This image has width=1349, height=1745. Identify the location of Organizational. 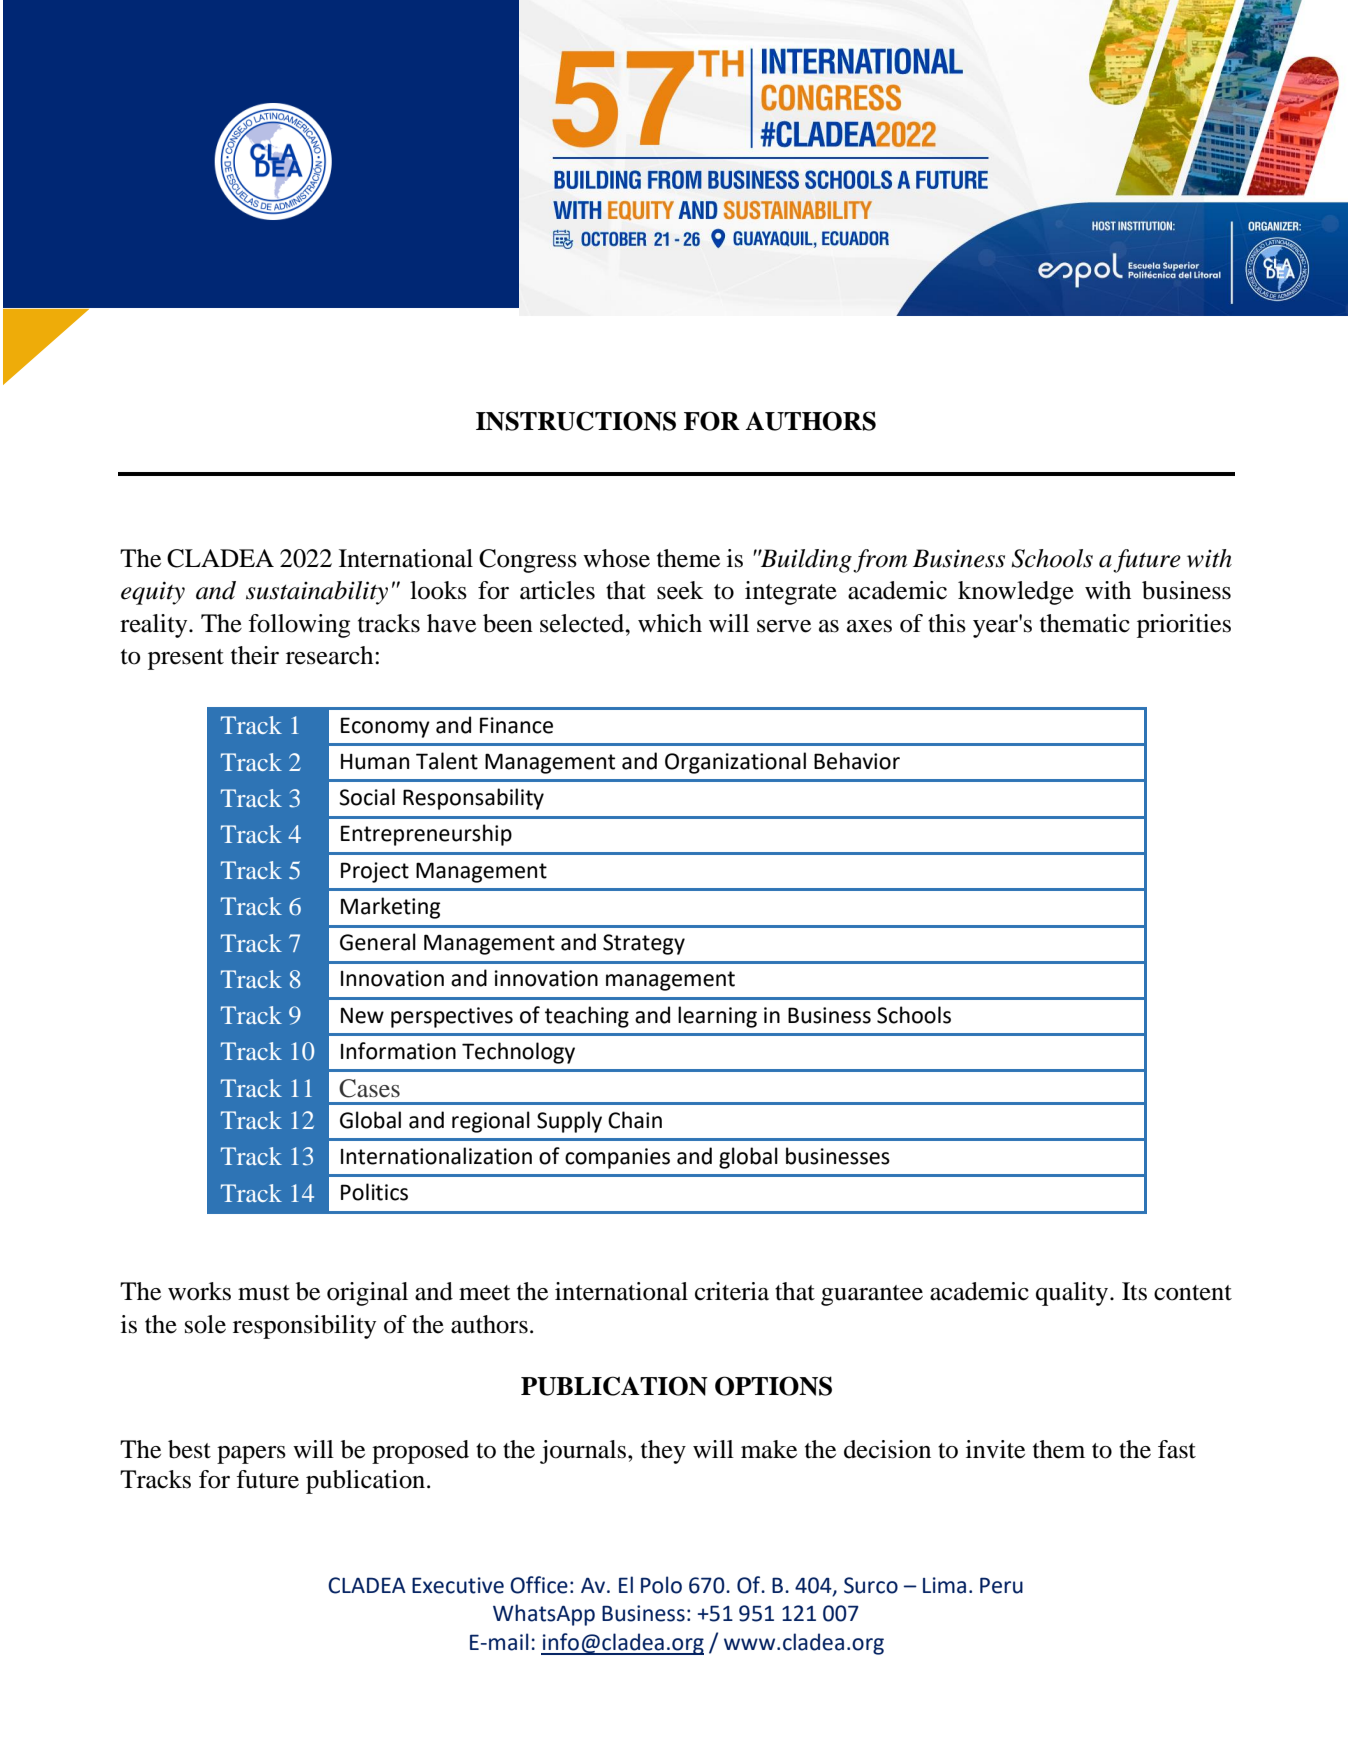
(735, 763).
